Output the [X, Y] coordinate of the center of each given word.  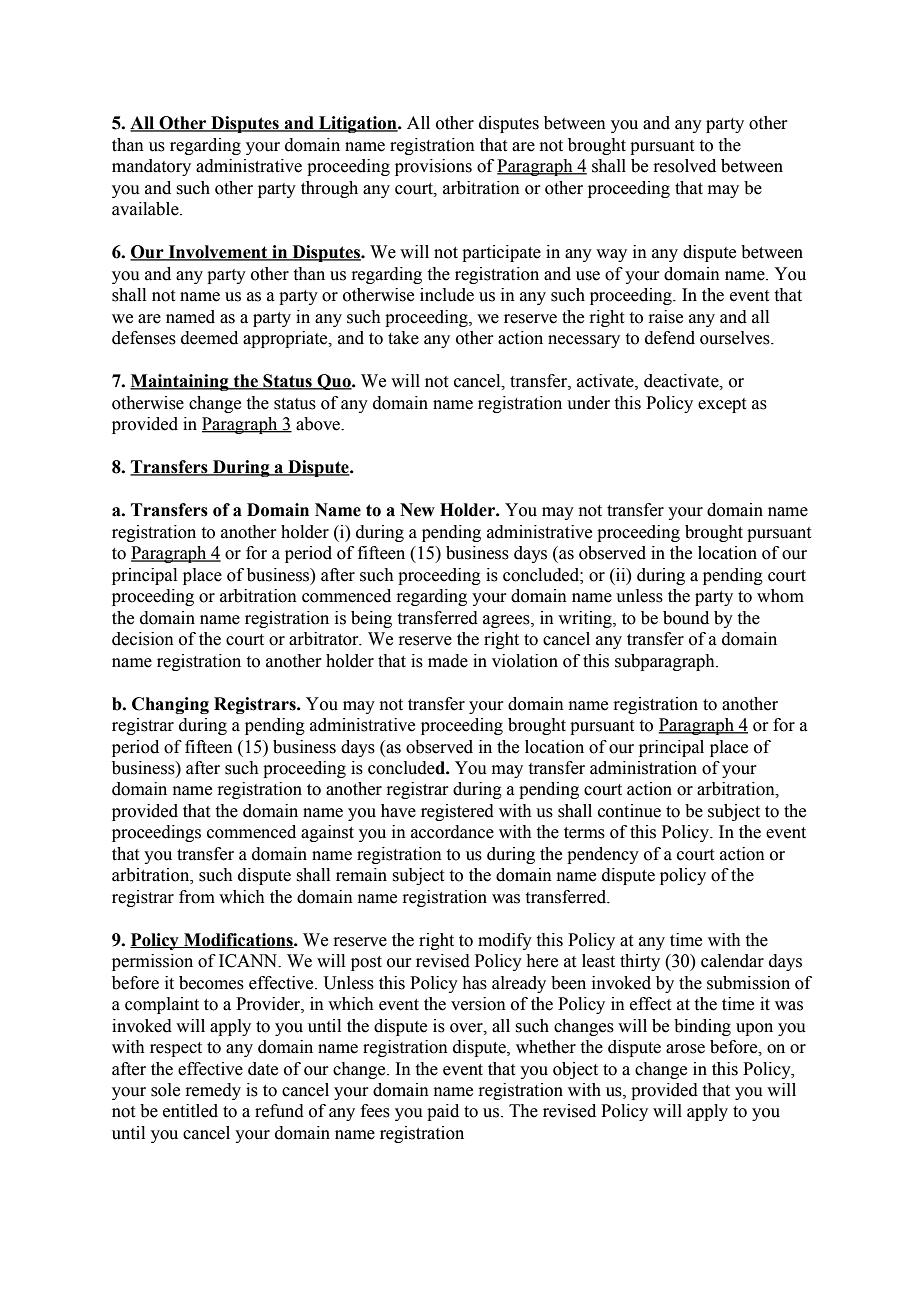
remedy [213, 1091]
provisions [433, 167]
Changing [170, 705]
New [417, 510]
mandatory [151, 167]
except [722, 405]
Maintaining [180, 382]
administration [643, 768]
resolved [684, 166]
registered [457, 812]
